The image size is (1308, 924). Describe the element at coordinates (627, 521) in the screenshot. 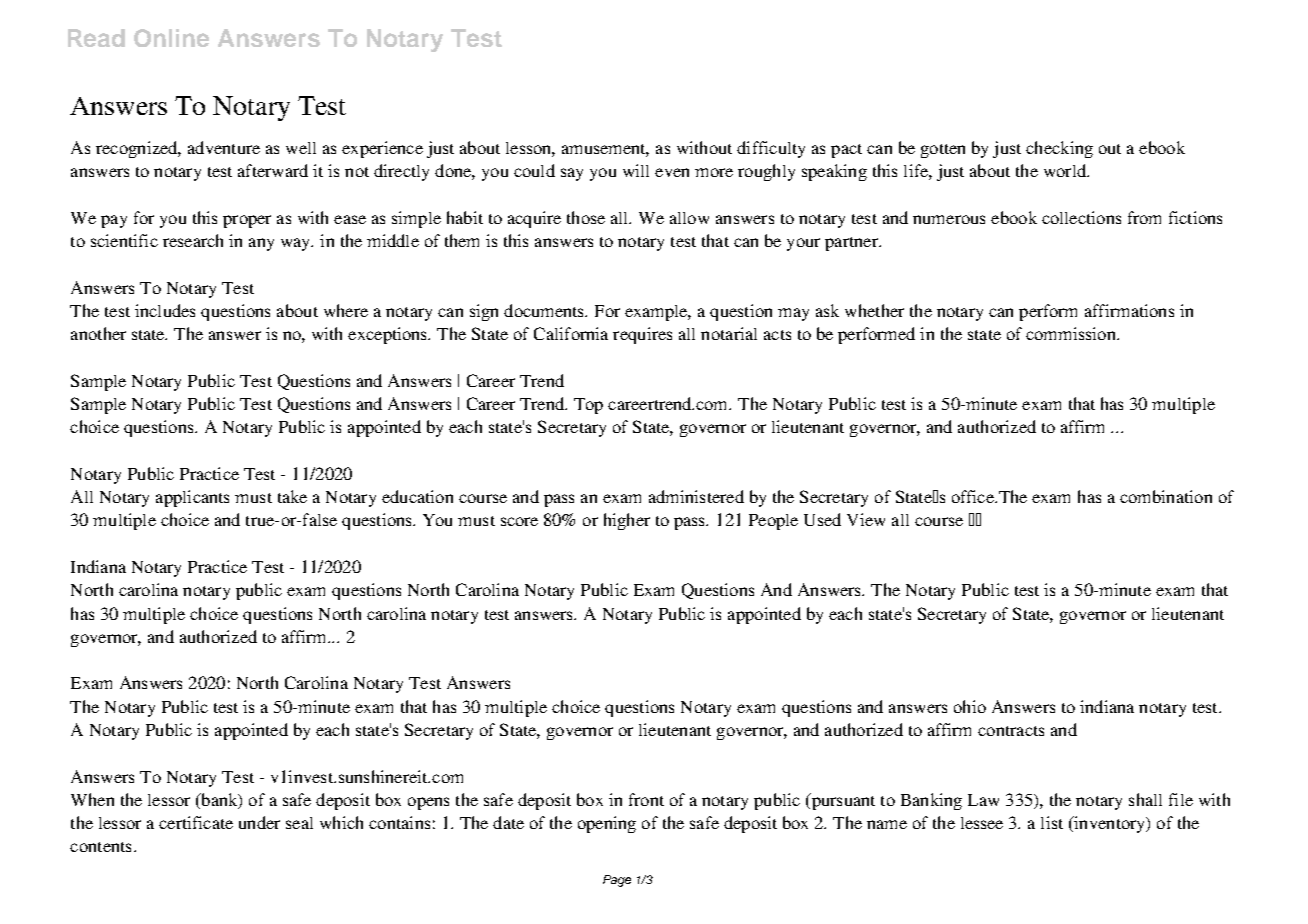

I see `higher` at that location.
